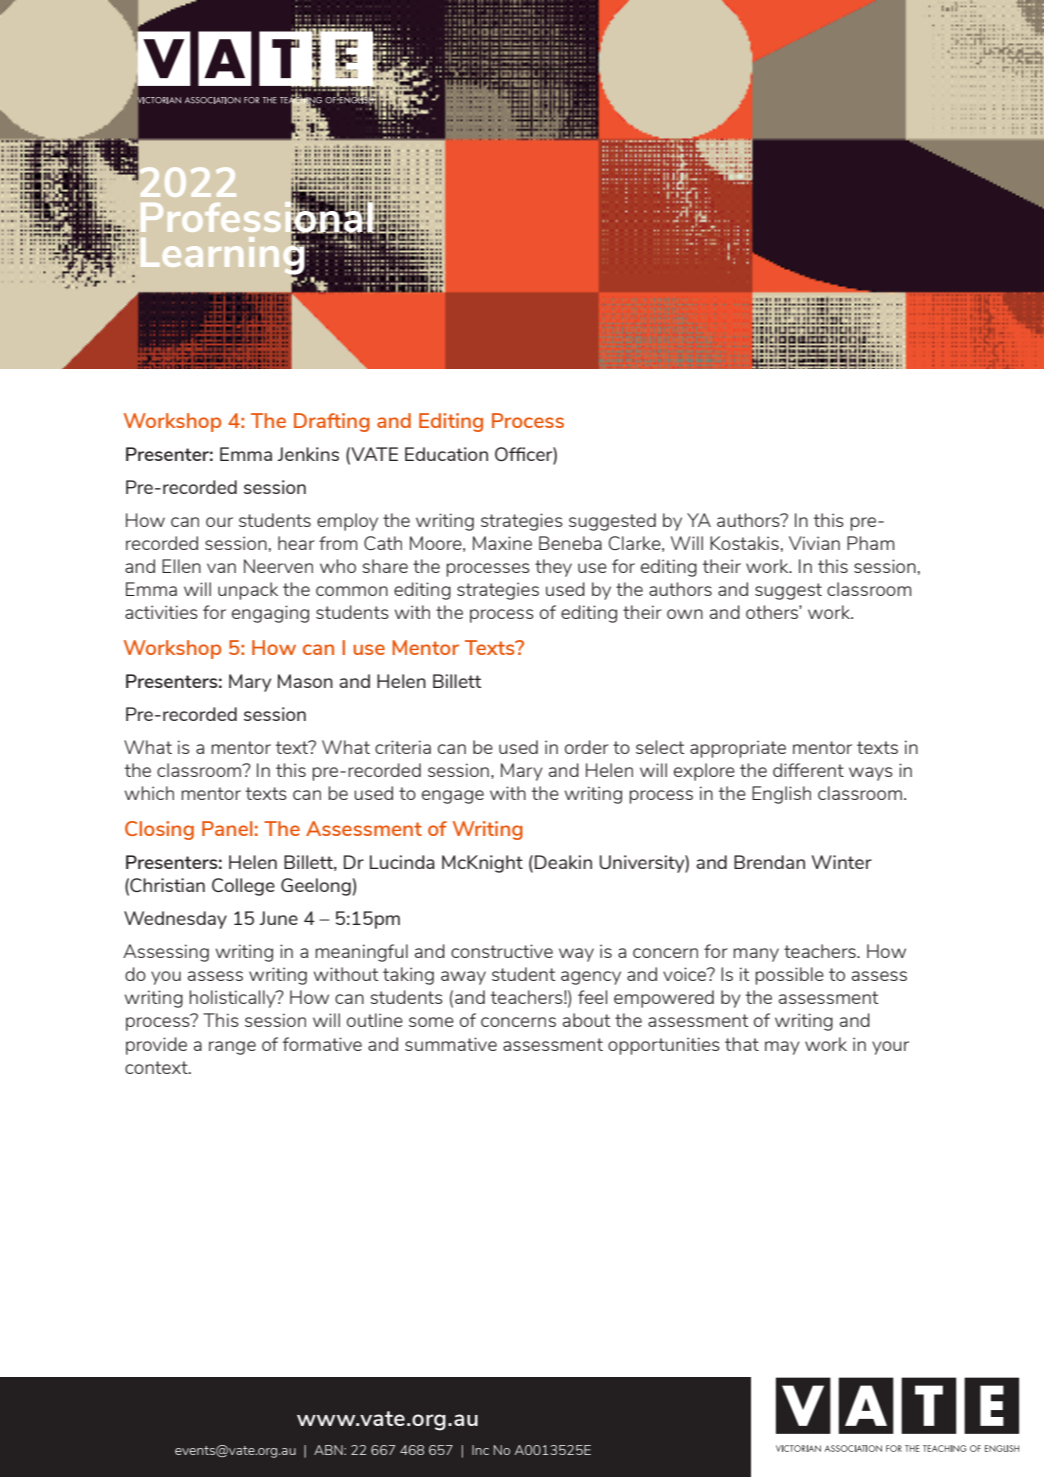  What do you see at coordinates (308, 454) in the image?
I see `Jenkins` at bounding box center [308, 454].
